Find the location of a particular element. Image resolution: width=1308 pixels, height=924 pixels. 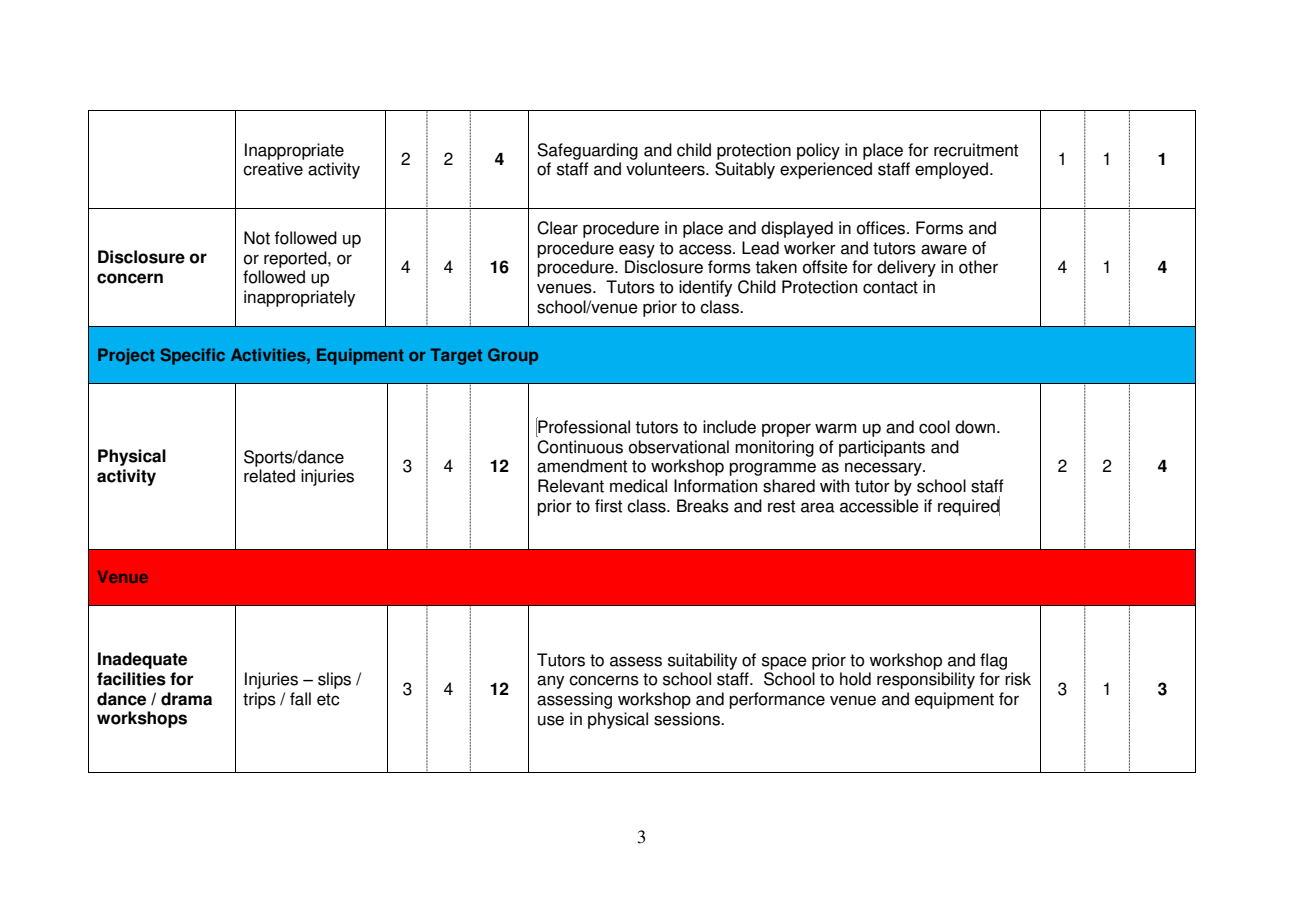

Continuous is located at coordinates (580, 447).
